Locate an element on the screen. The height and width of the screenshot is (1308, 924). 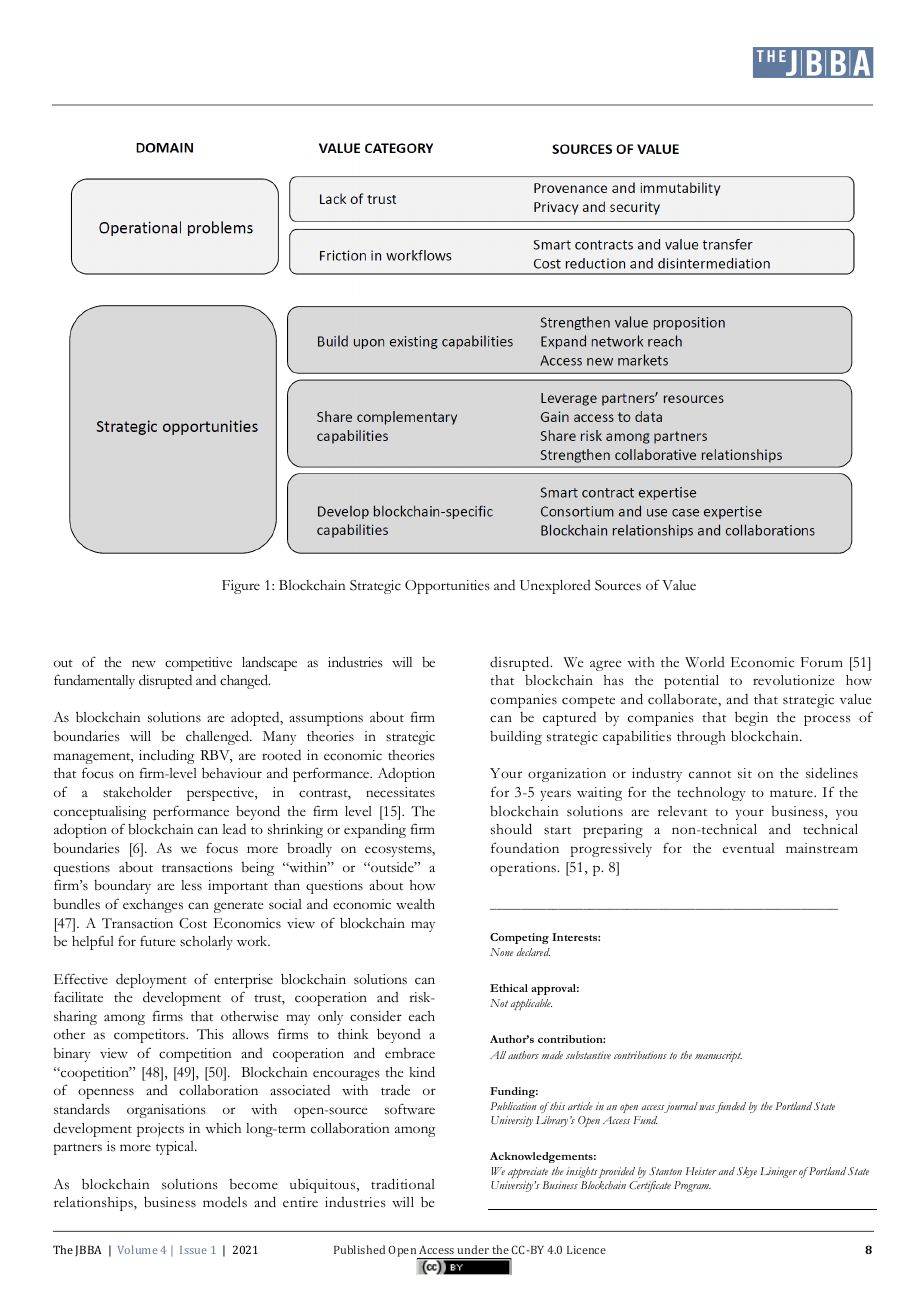
World is located at coordinates (705, 662).
